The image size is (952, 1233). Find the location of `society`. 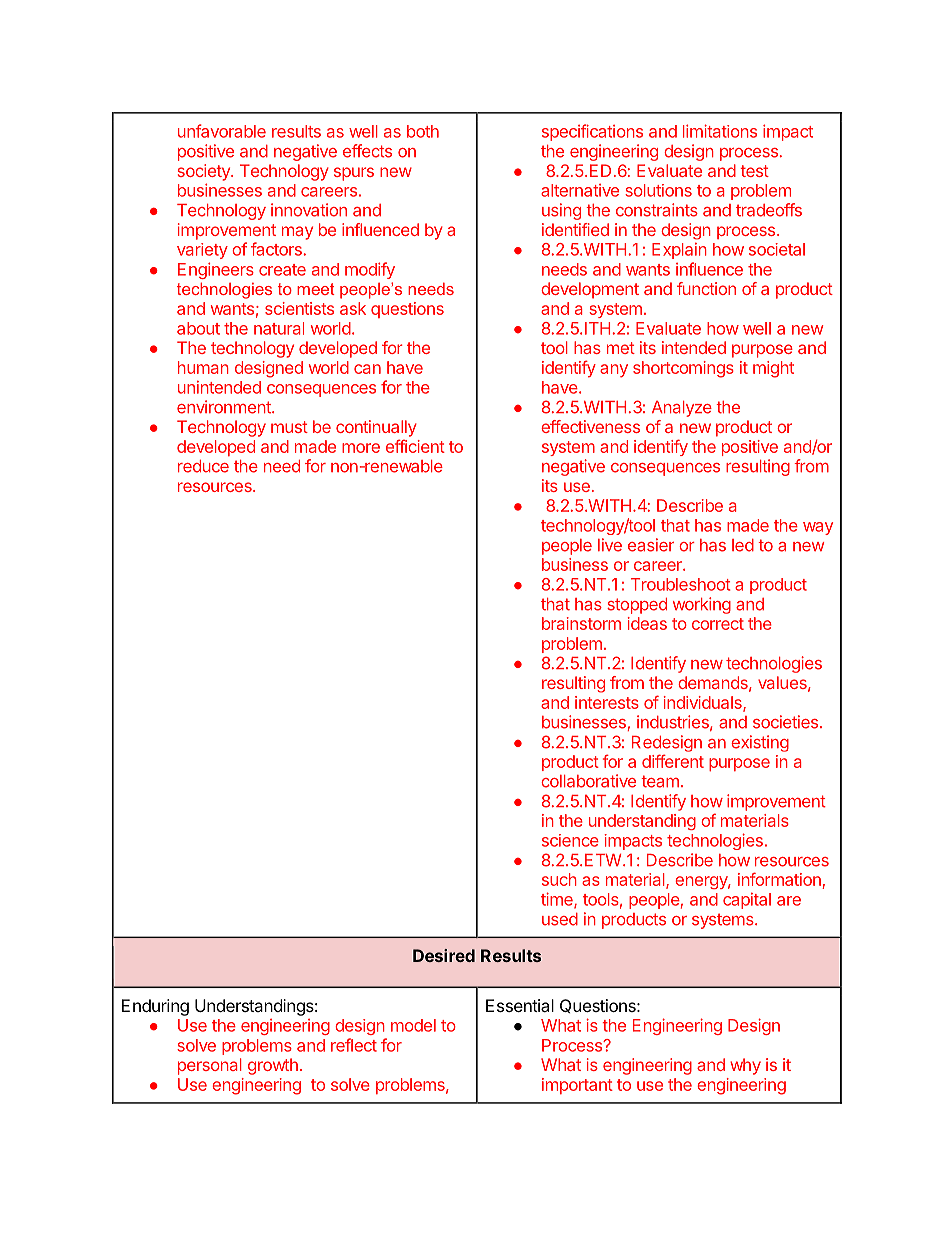

society is located at coordinates (205, 172).
